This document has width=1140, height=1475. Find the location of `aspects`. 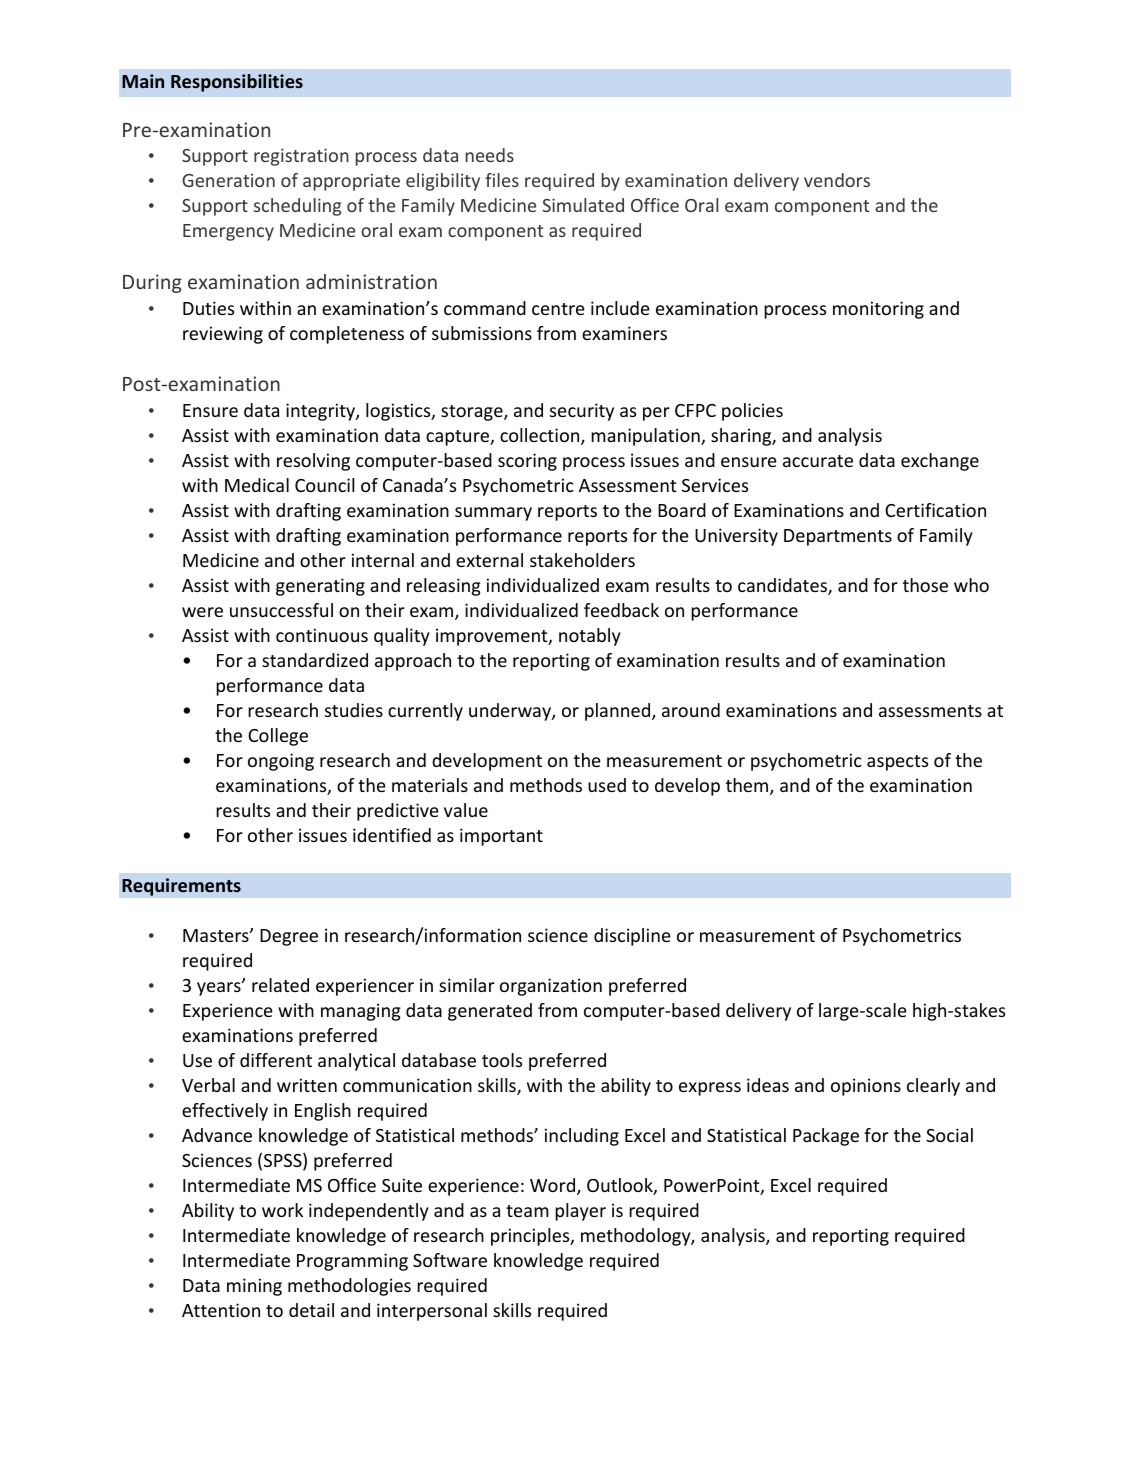

aspects is located at coordinates (897, 763).
